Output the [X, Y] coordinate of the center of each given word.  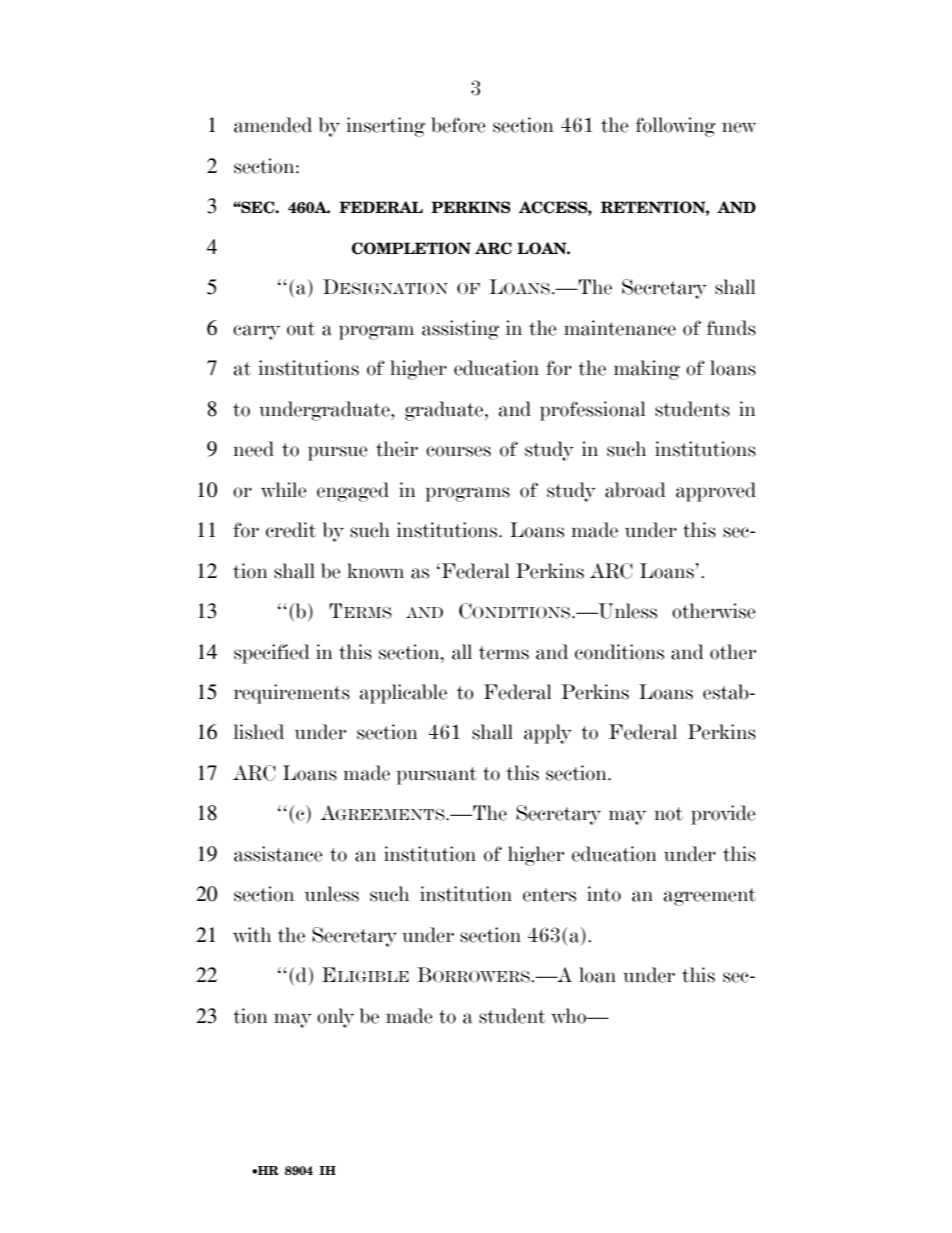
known [375, 571]
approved [716, 492]
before [458, 125]
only [335, 1018]
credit [291, 530]
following [676, 127]
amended [273, 125]
